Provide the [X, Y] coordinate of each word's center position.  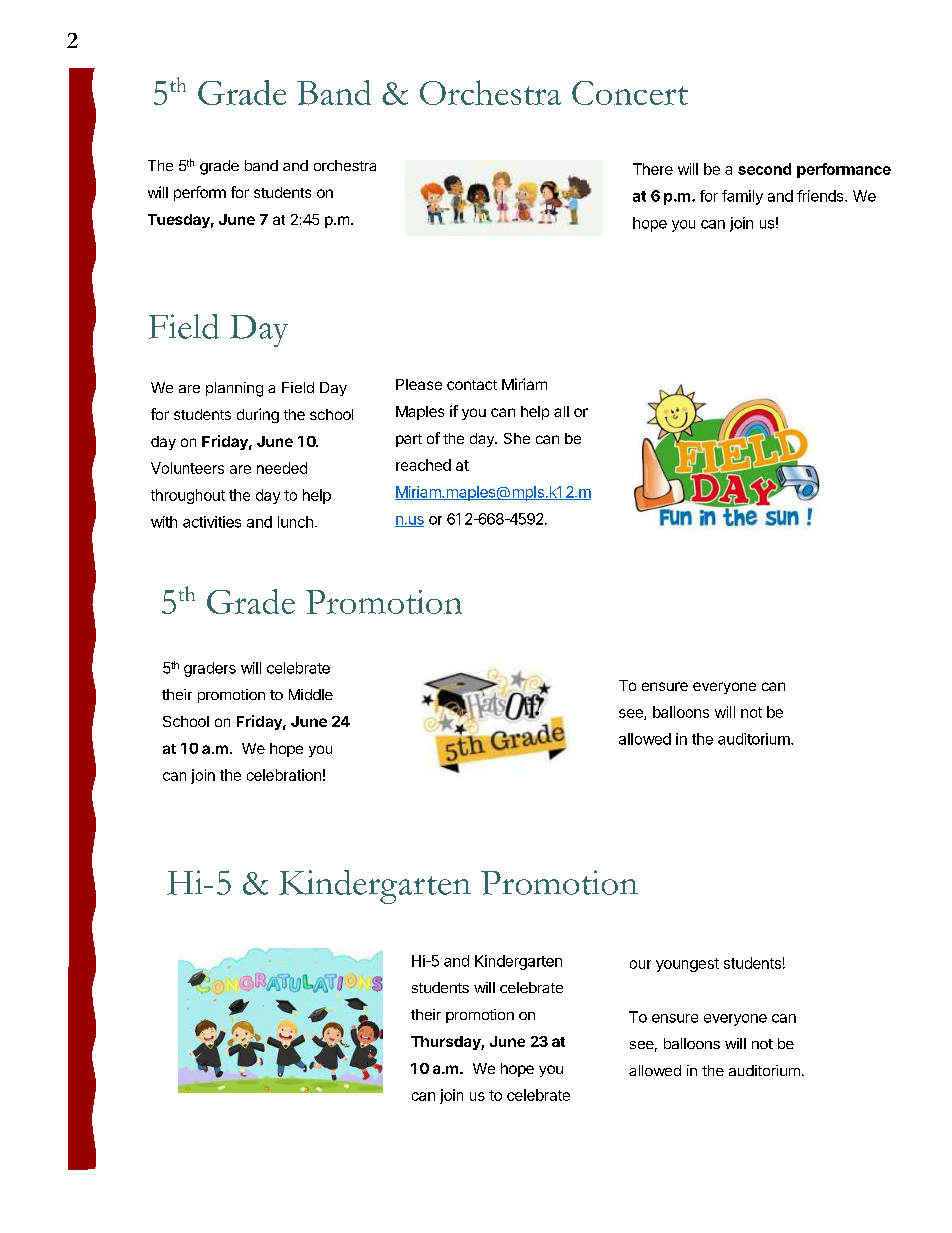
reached [423, 465]
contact [472, 385]
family [742, 197]
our [640, 964]
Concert [630, 93]
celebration [284, 775]
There [653, 169]
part [409, 440]
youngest [687, 965]
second [764, 169]
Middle [311, 694]
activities [212, 522]
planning [234, 389]
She [517, 438]
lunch [295, 522]
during [258, 415]
